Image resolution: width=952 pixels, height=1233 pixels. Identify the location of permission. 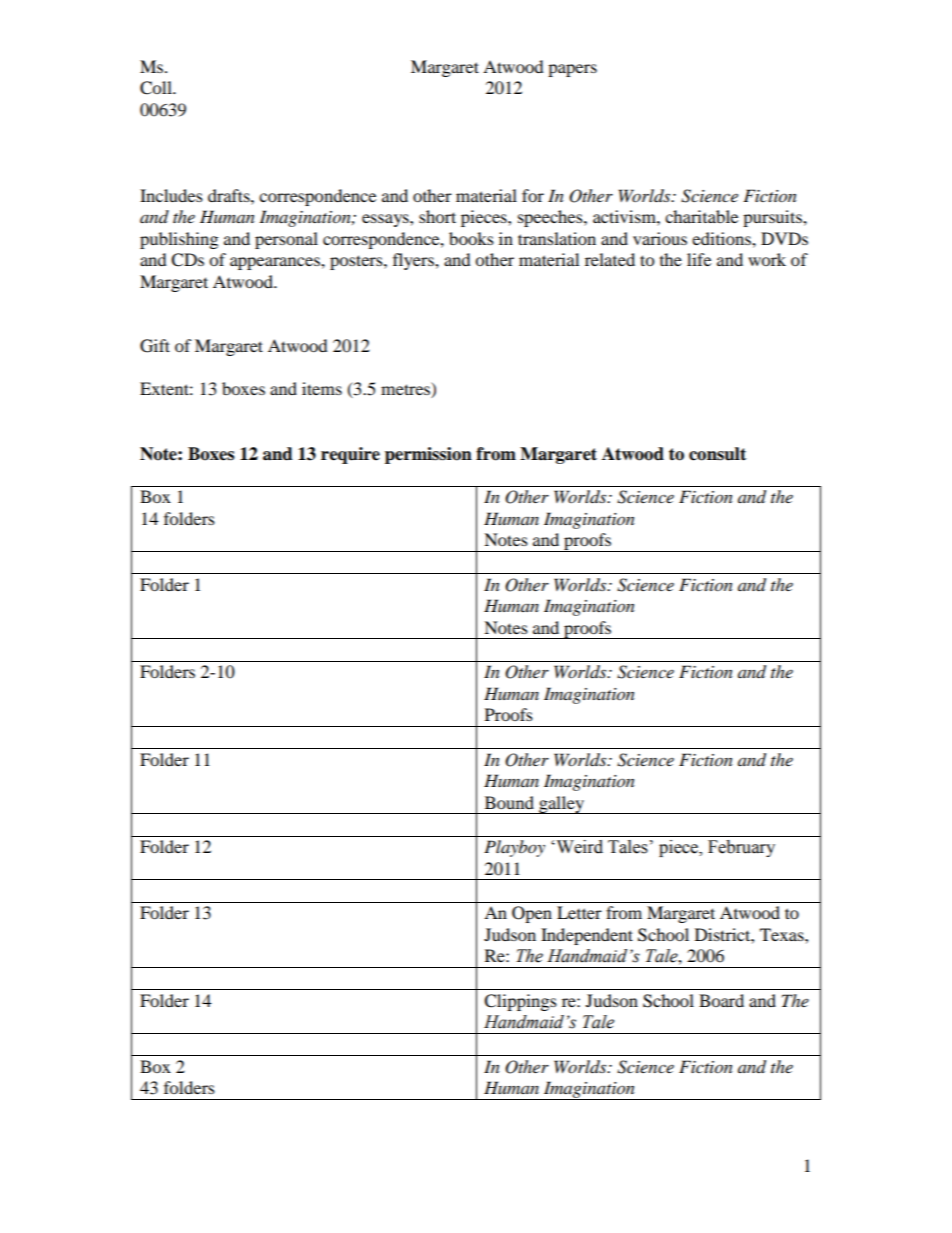
(428, 455).
